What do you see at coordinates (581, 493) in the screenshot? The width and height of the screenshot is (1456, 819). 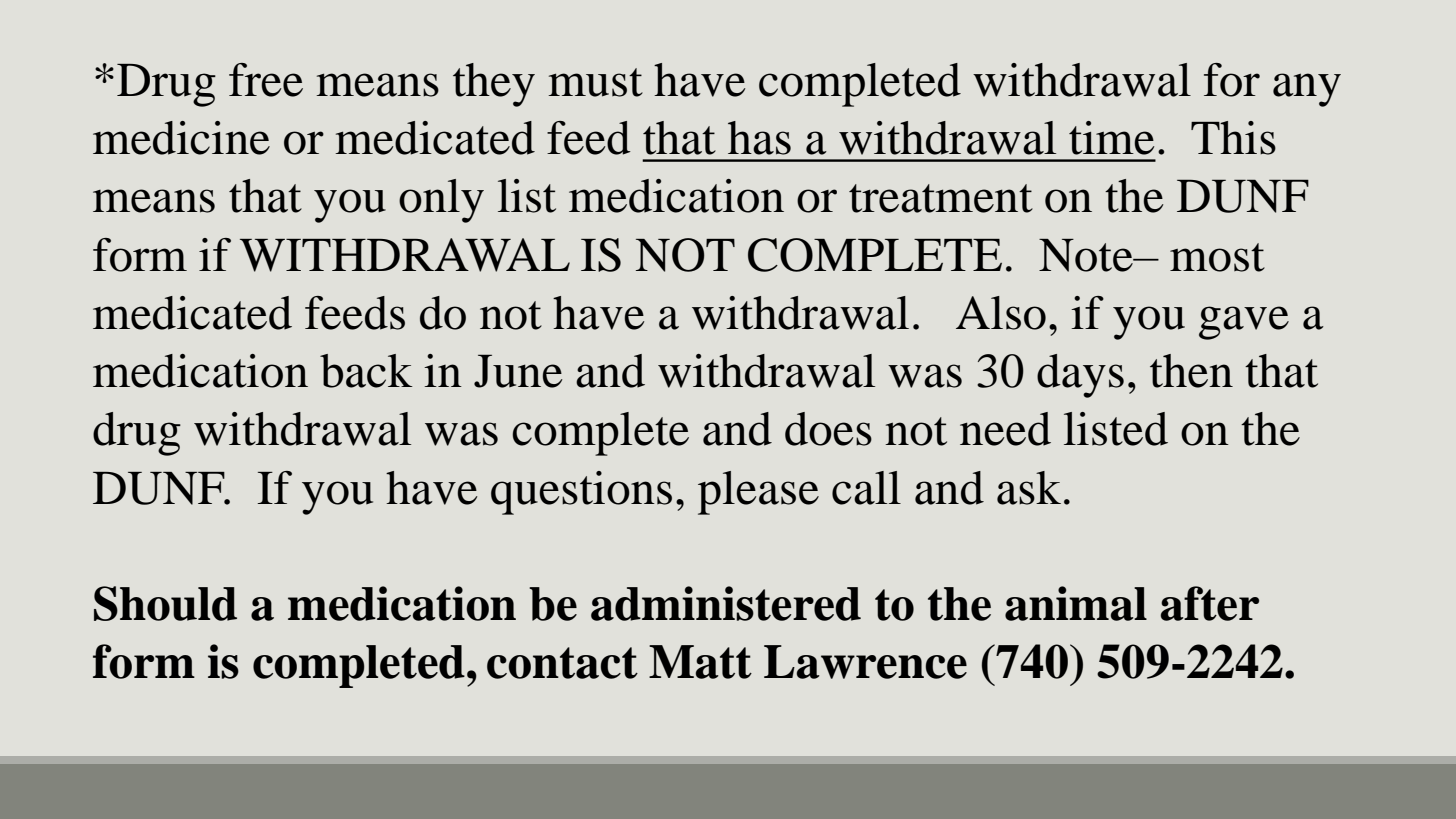 I see `questions` at bounding box center [581, 493].
